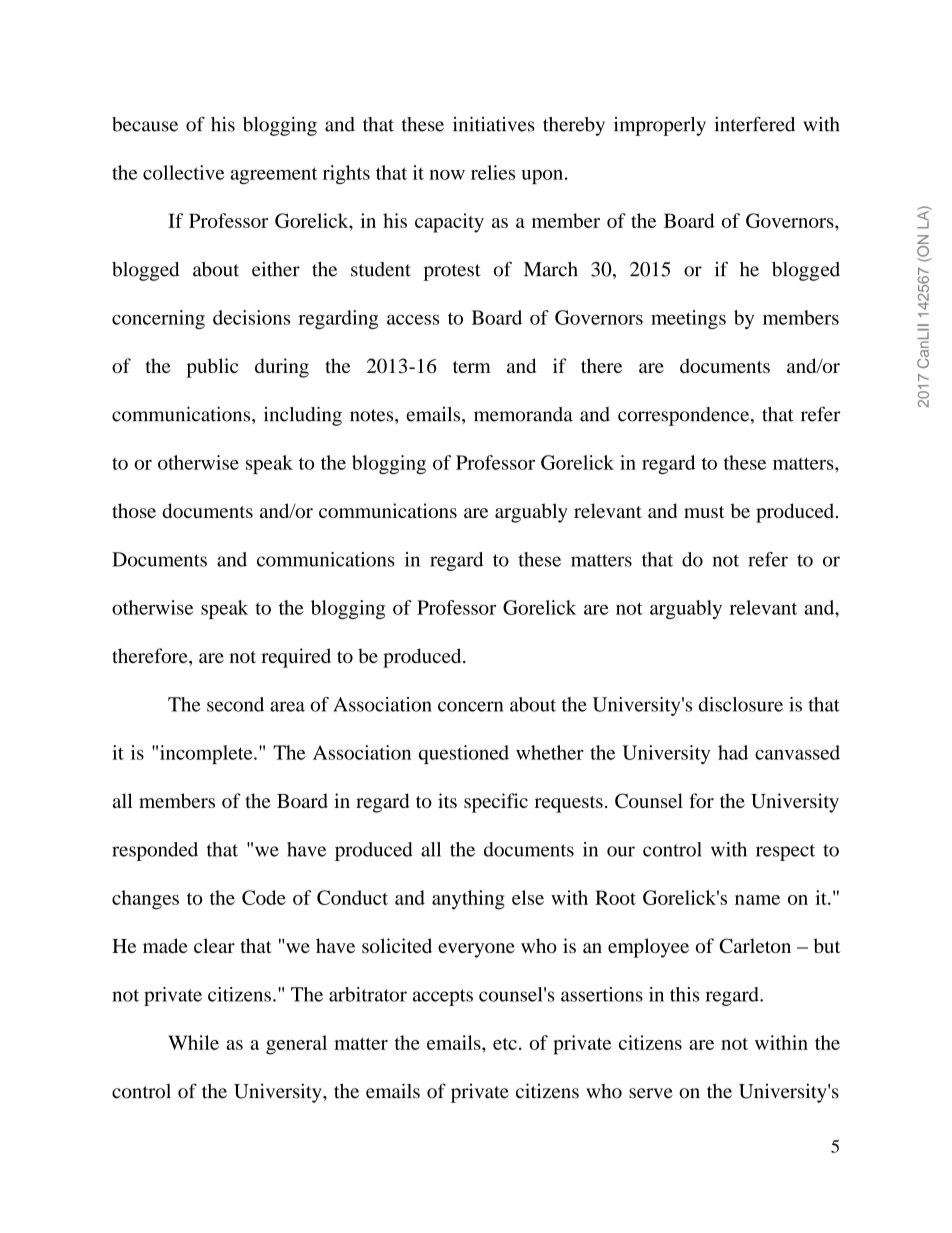  I want to click on term, so click(472, 367).
